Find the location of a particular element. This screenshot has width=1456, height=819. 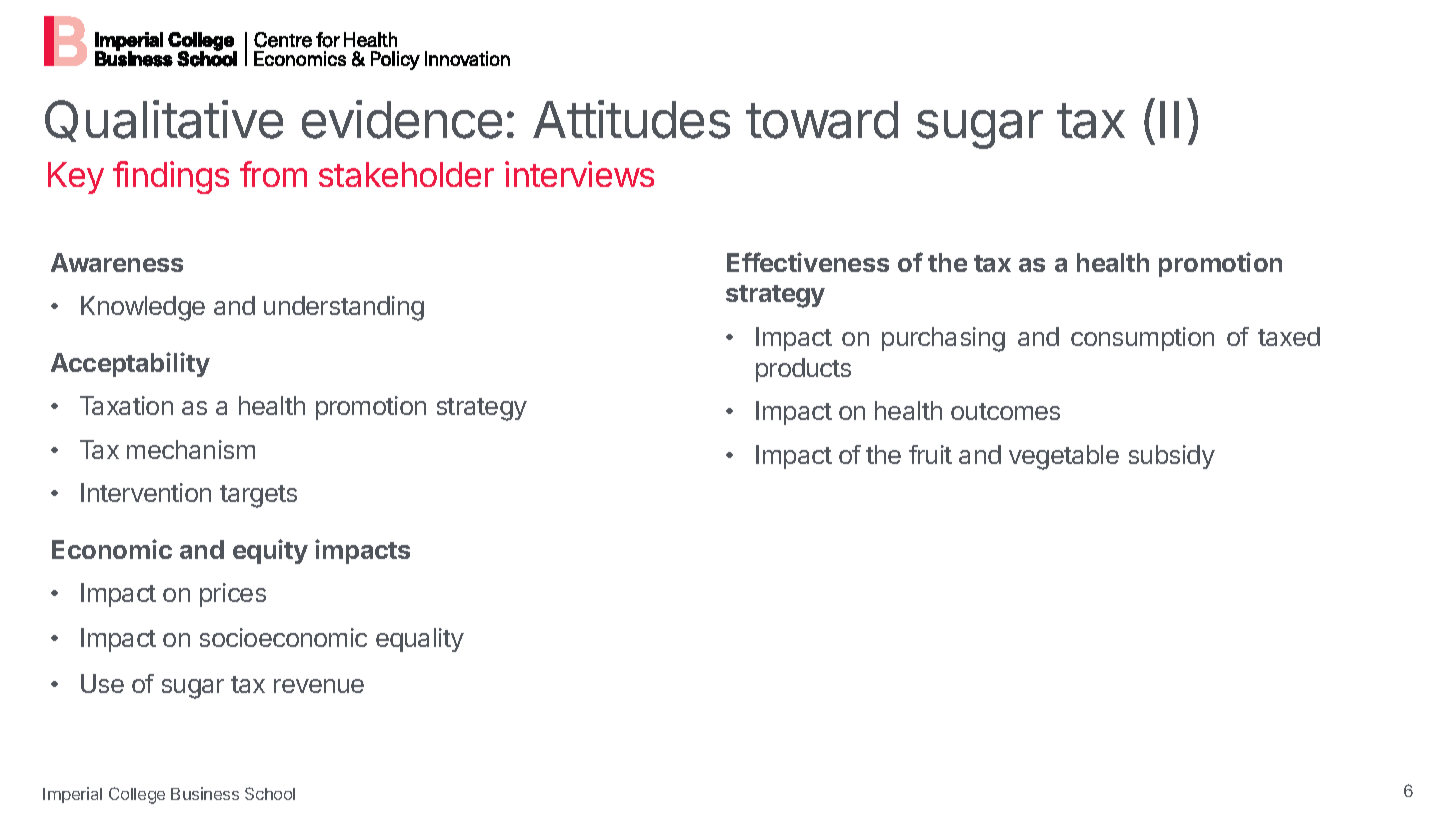

fruit is located at coordinates (930, 454).
